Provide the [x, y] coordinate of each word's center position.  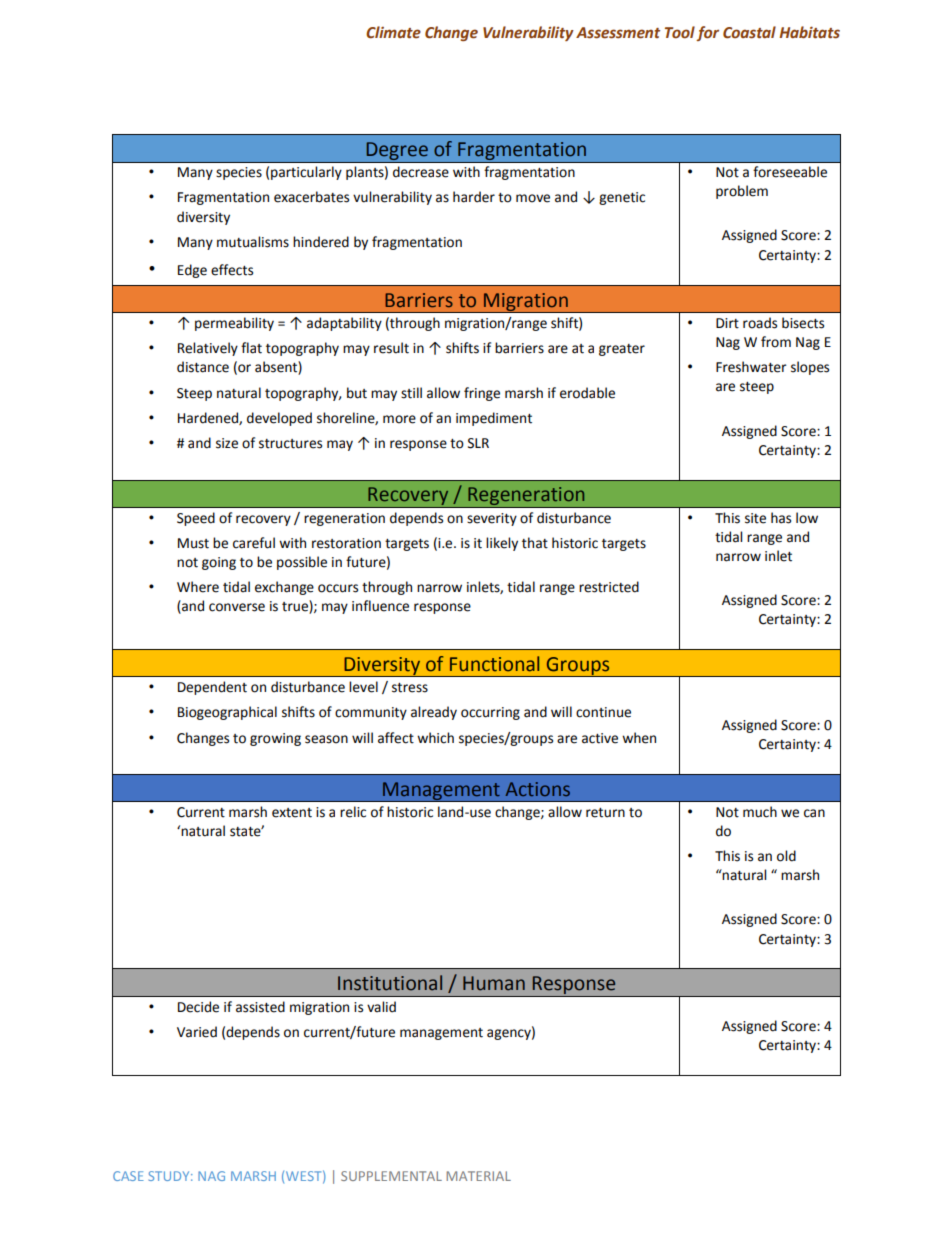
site [755, 518]
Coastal [749, 32]
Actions [538, 789]
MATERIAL [478, 1176]
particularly [306, 173]
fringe [482, 394]
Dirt [727, 323]
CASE [128, 1176]
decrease [421, 172]
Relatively [208, 349]
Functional [494, 664]
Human [494, 983]
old [786, 856]
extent [292, 813]
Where [198, 587]
